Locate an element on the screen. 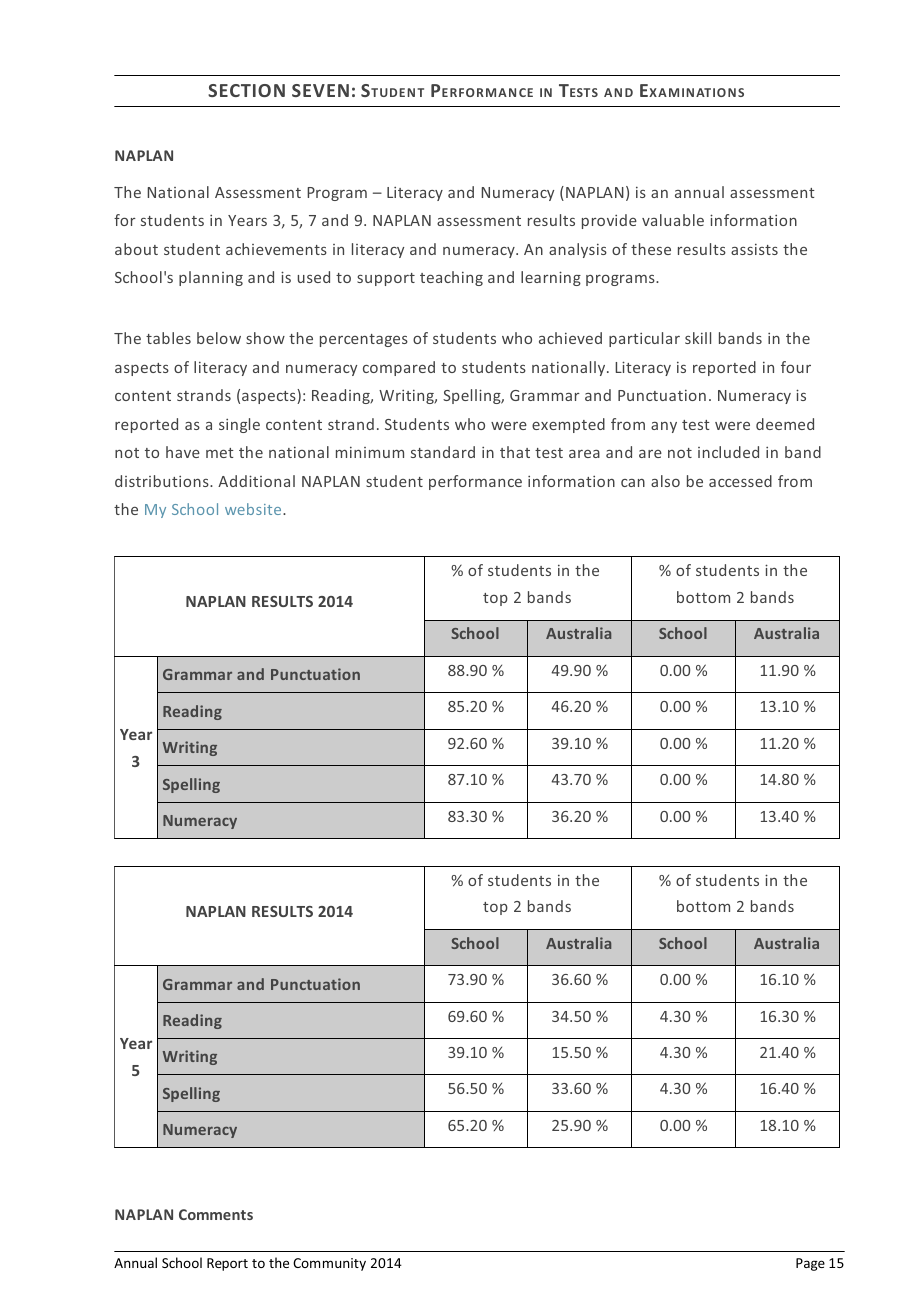 The height and width of the screenshot is (1308, 924). SECTION is located at coordinates (246, 90).
